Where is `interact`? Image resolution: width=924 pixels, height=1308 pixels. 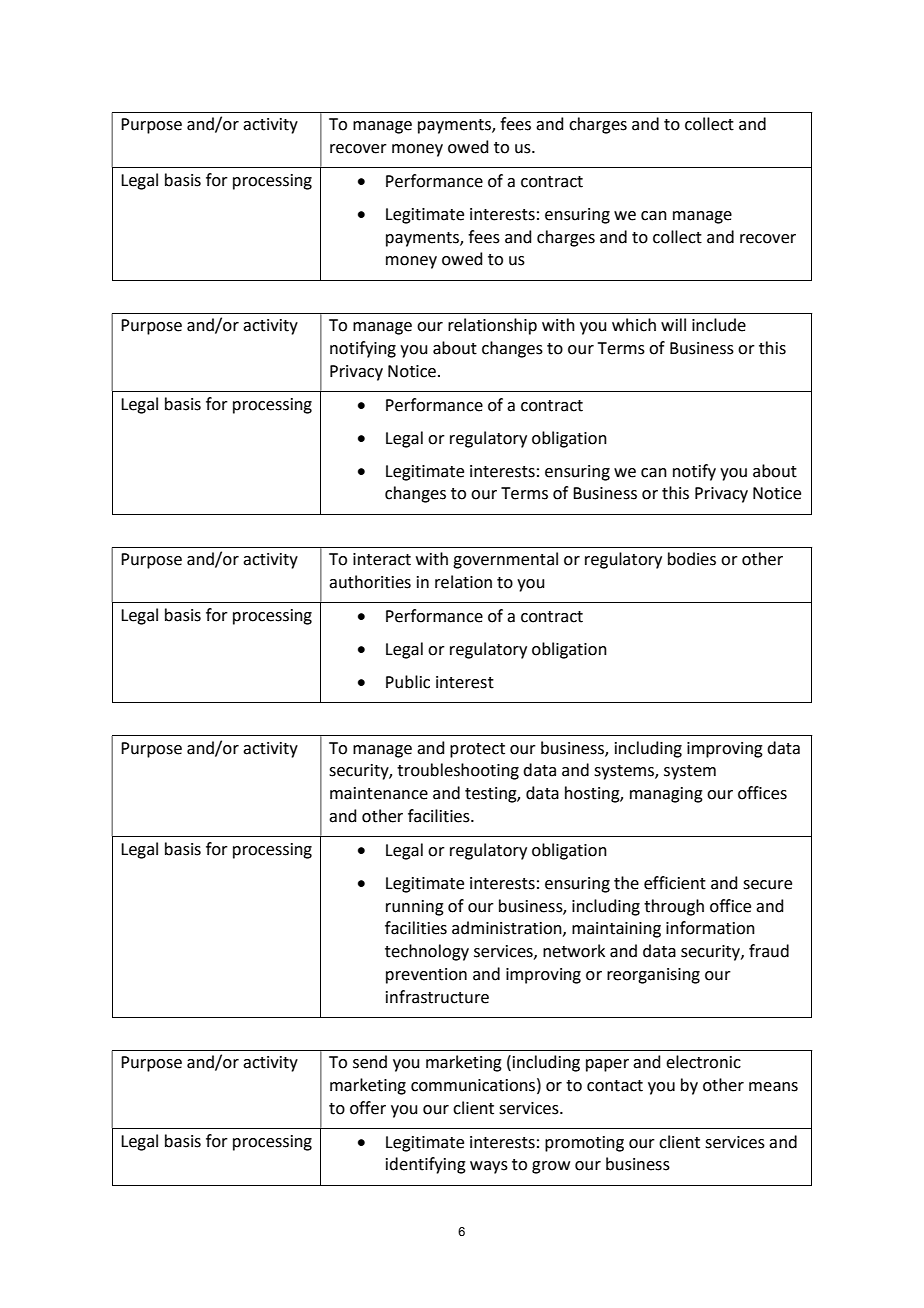
interact is located at coordinates (382, 559).
